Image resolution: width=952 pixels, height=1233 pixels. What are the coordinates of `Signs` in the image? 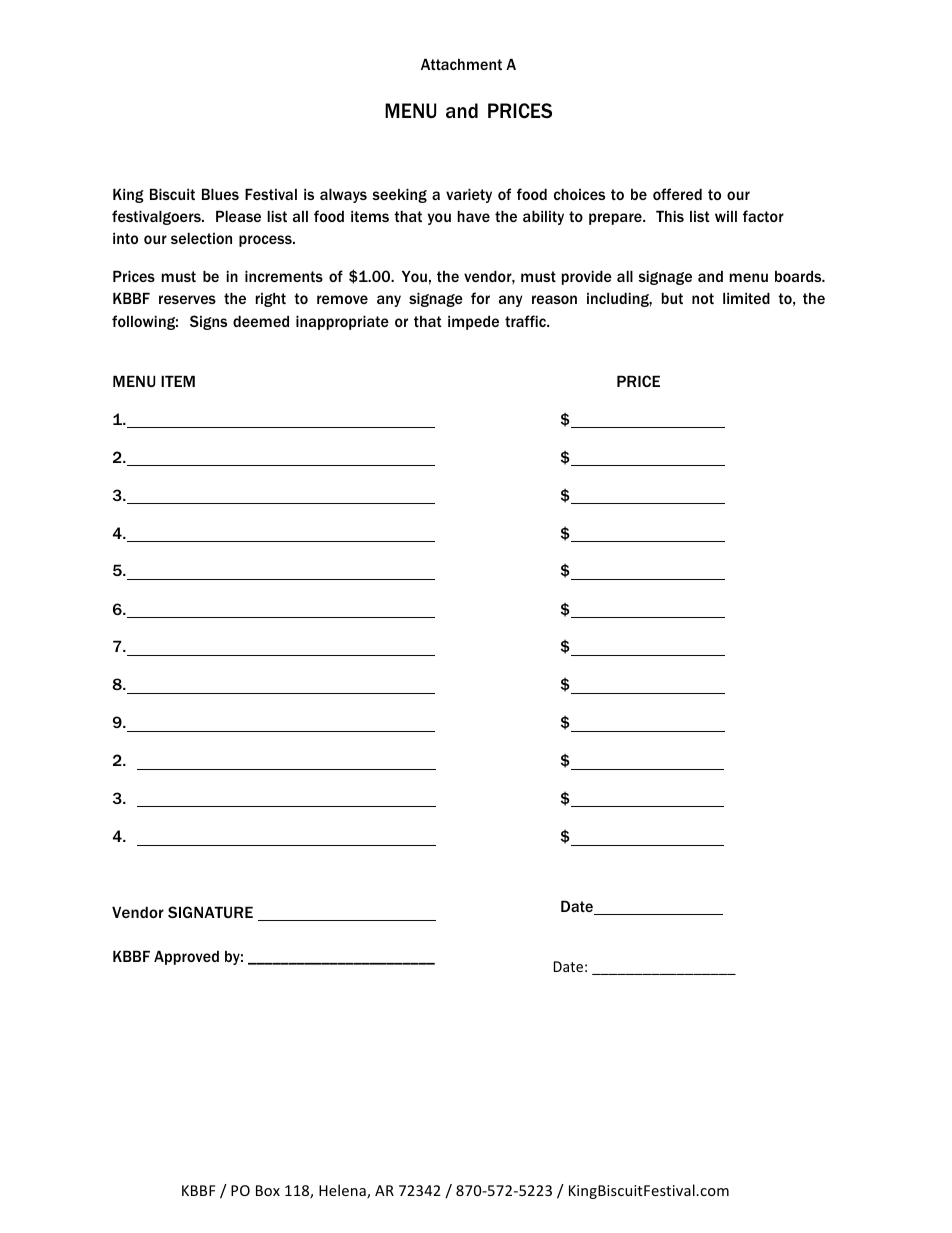 It's located at (208, 322).
